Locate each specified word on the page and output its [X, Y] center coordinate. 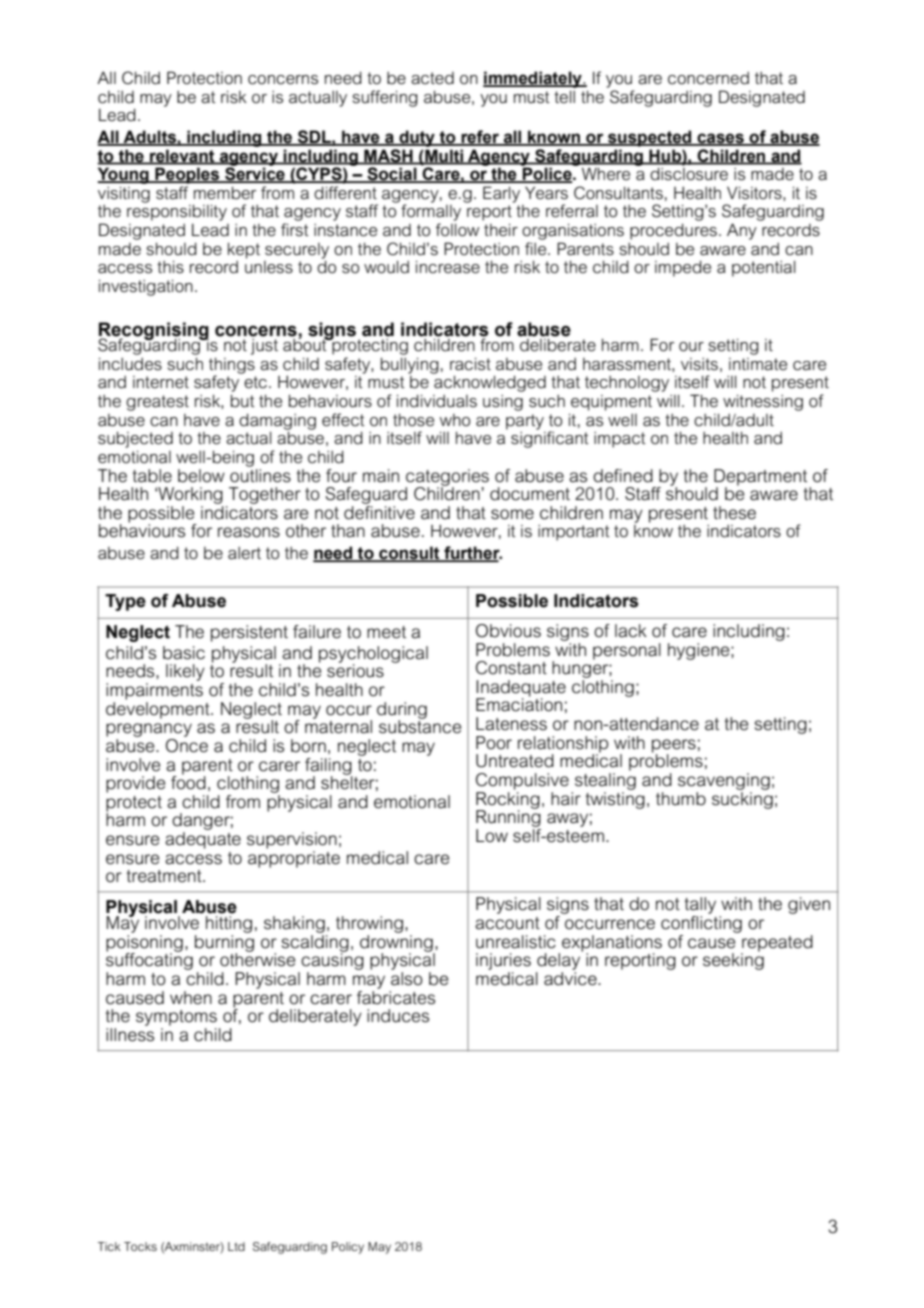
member [225, 193]
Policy [348, 1248]
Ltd [236, 1246]
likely [185, 672]
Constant [511, 668]
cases [720, 139]
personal [627, 651]
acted [432, 78]
